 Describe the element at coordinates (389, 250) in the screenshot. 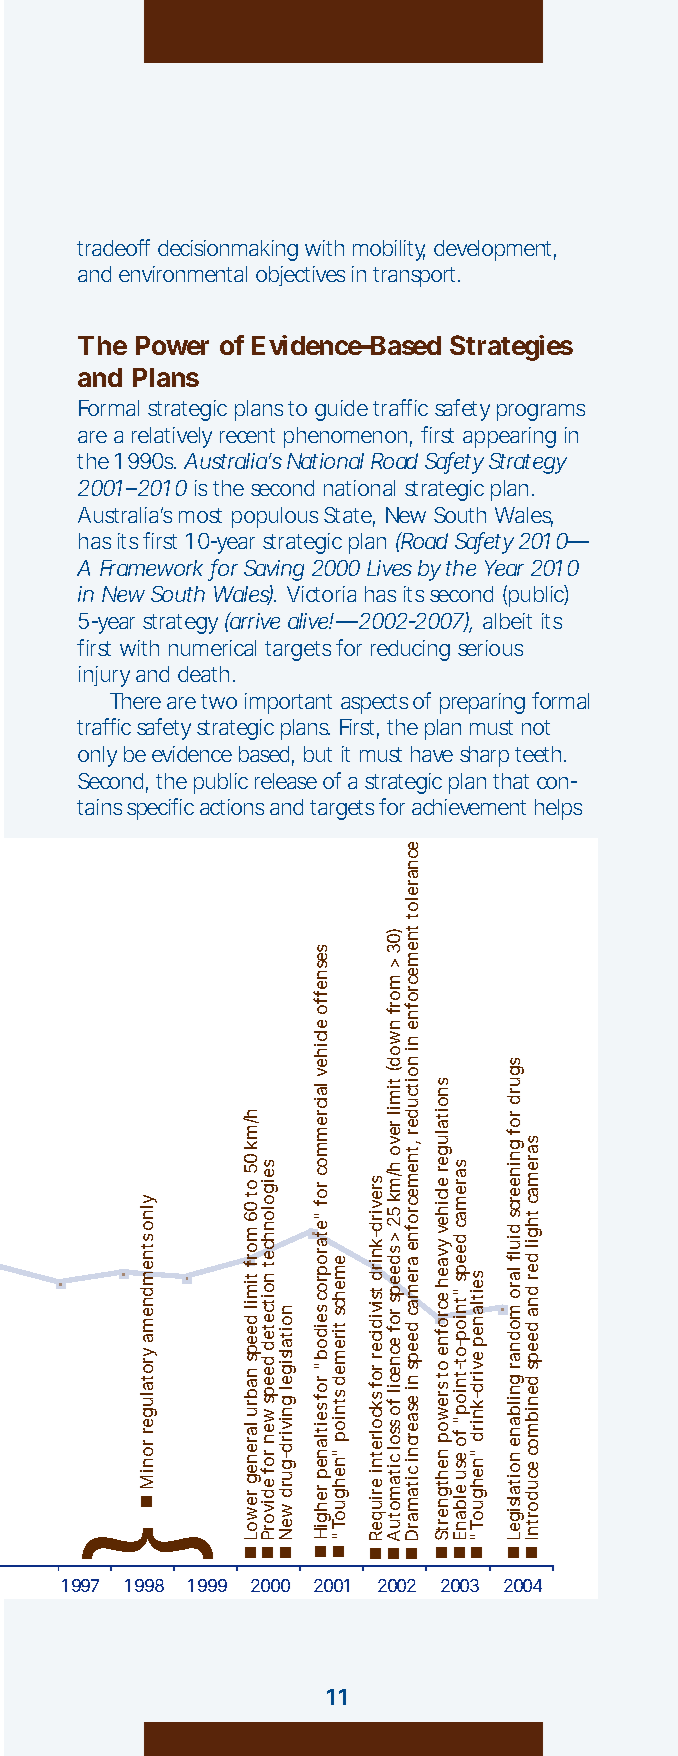

I see `mobility` at that location.
